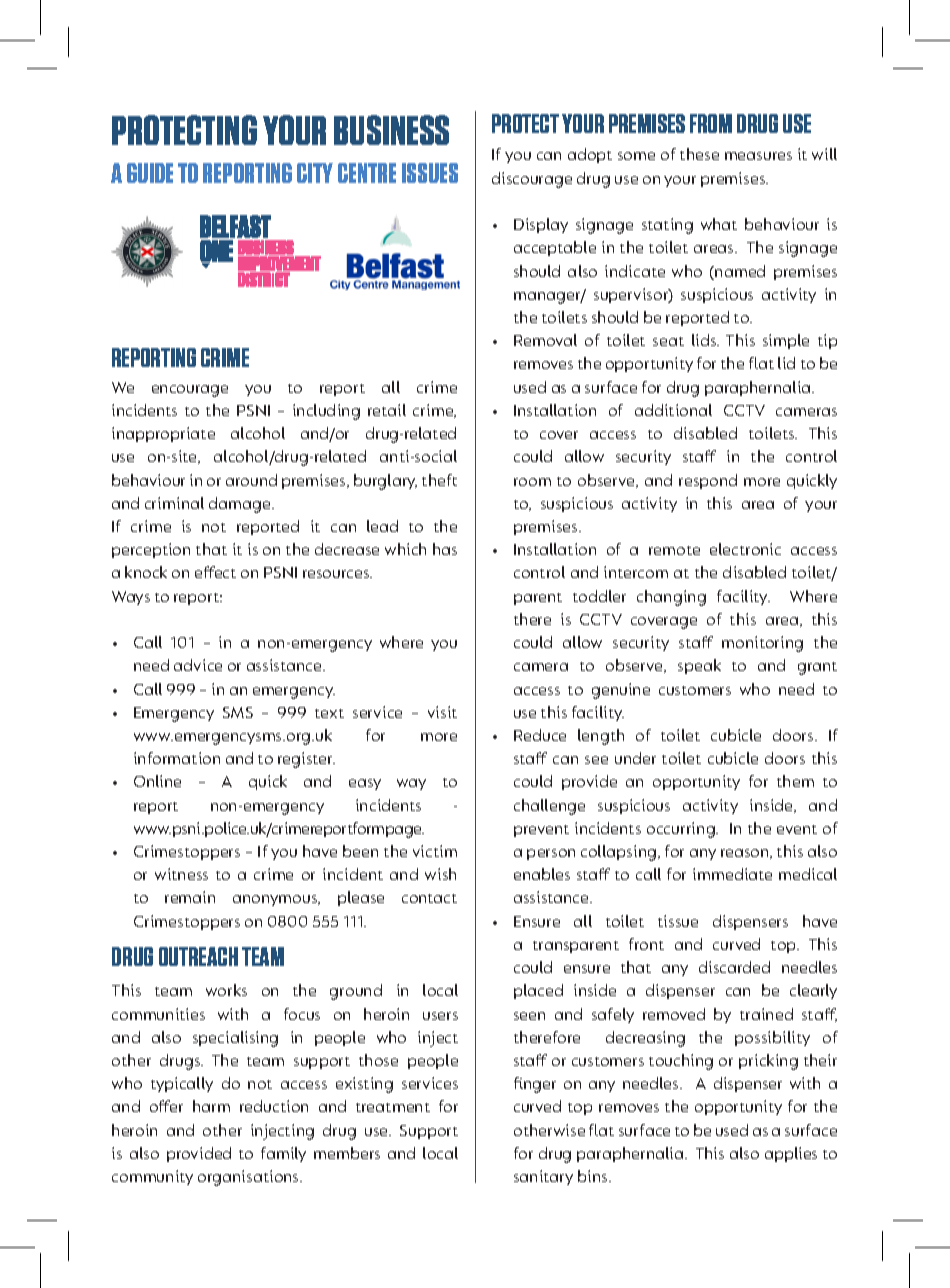  Describe the element at coordinates (150, 173) in the image. I see `GUIDE` at that location.
